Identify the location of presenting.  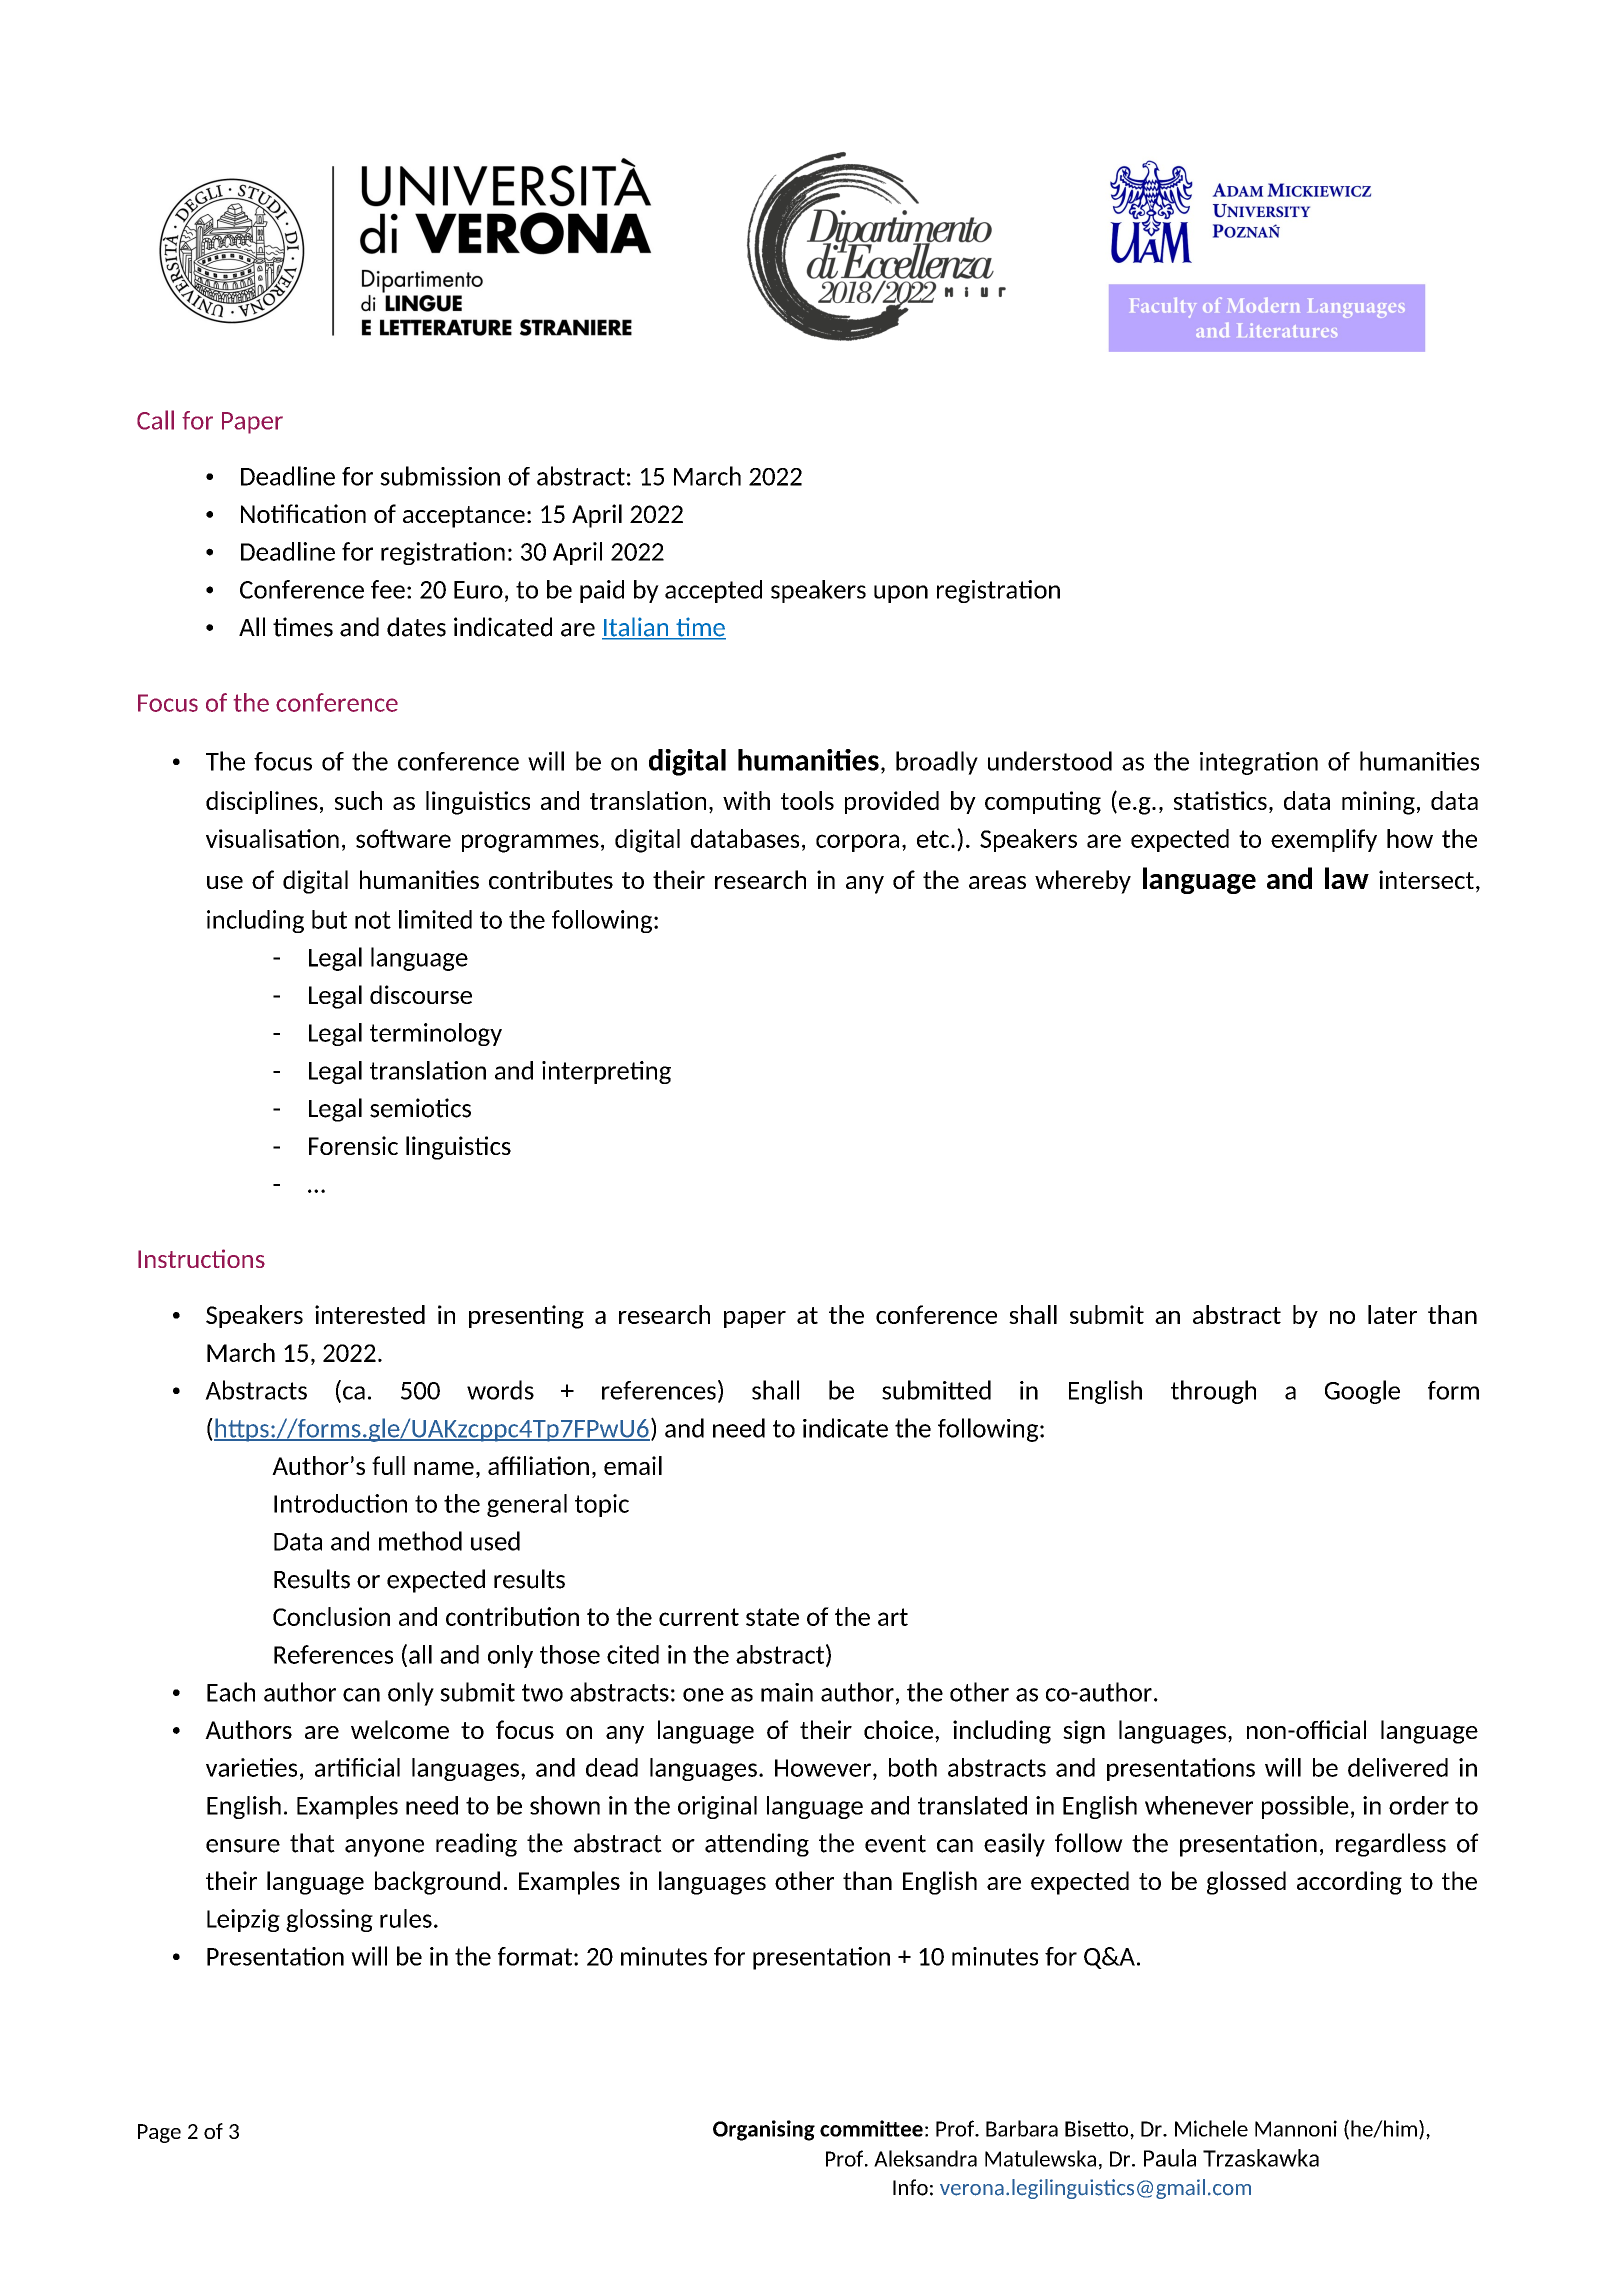
(526, 1317).
